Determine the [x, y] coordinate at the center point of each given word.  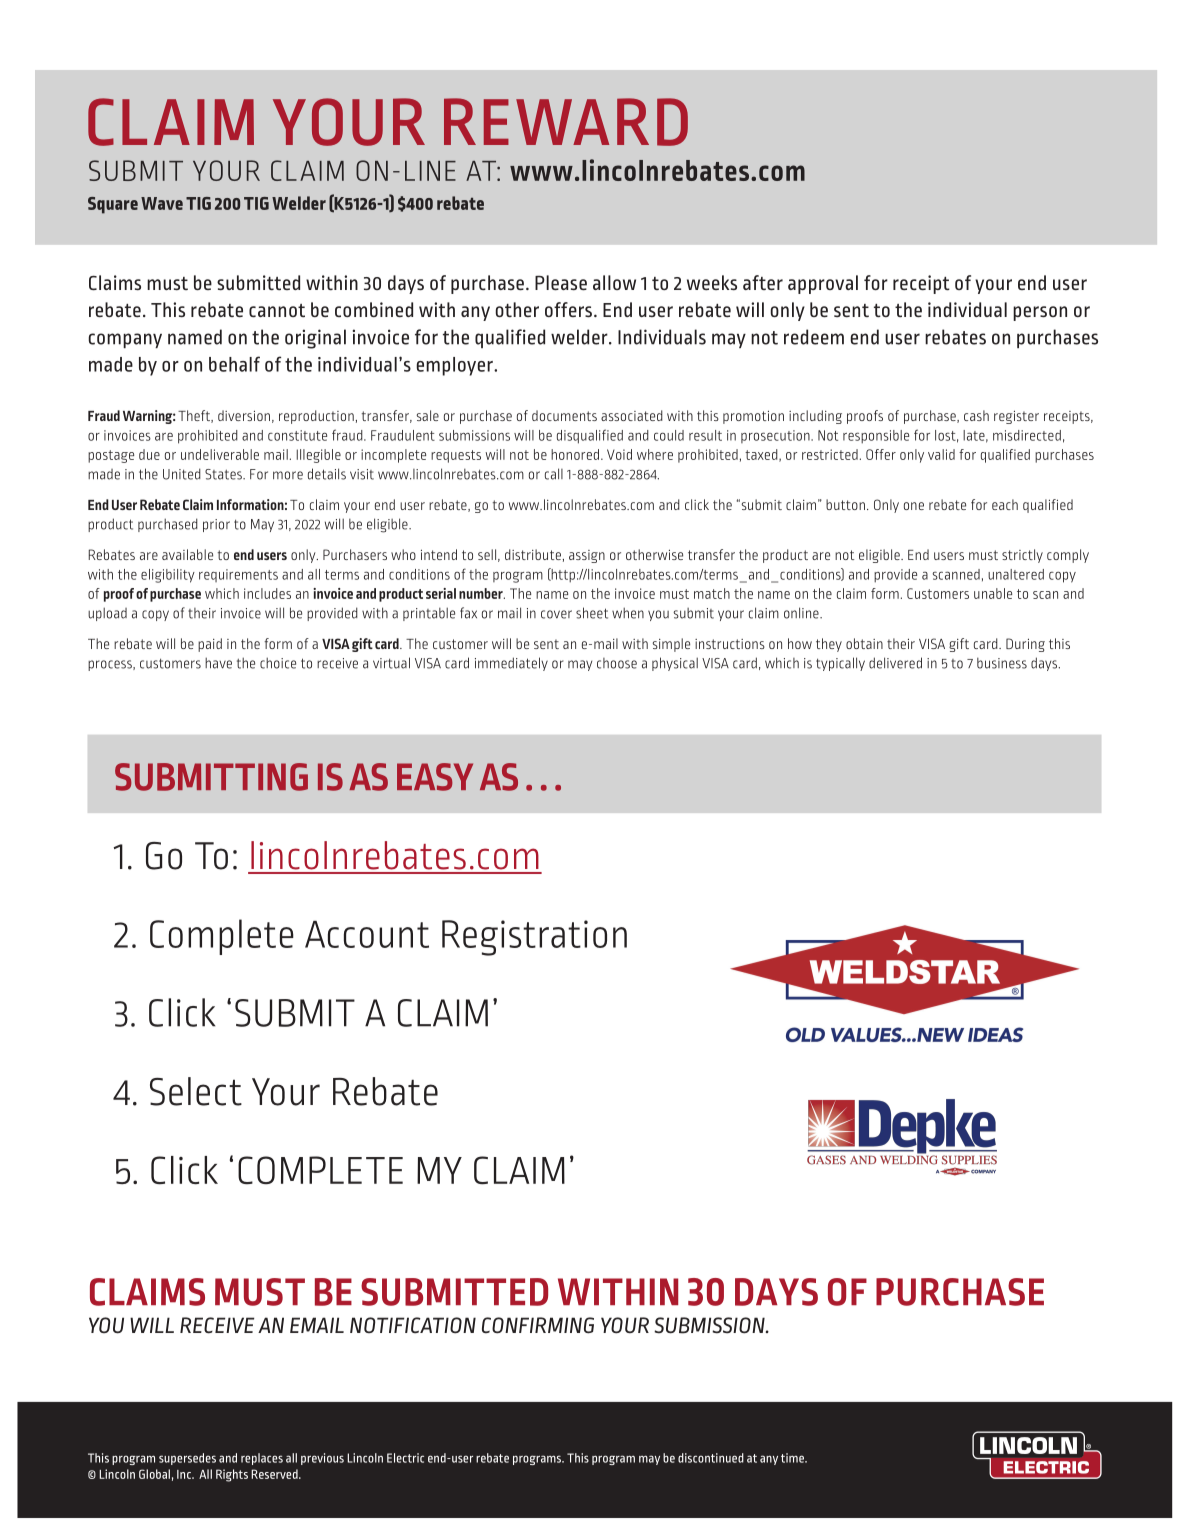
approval [823, 284]
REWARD [566, 122]
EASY [435, 777]
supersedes [187, 1459]
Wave [162, 203]
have [218, 663]
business [1002, 663]
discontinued [711, 1458]
